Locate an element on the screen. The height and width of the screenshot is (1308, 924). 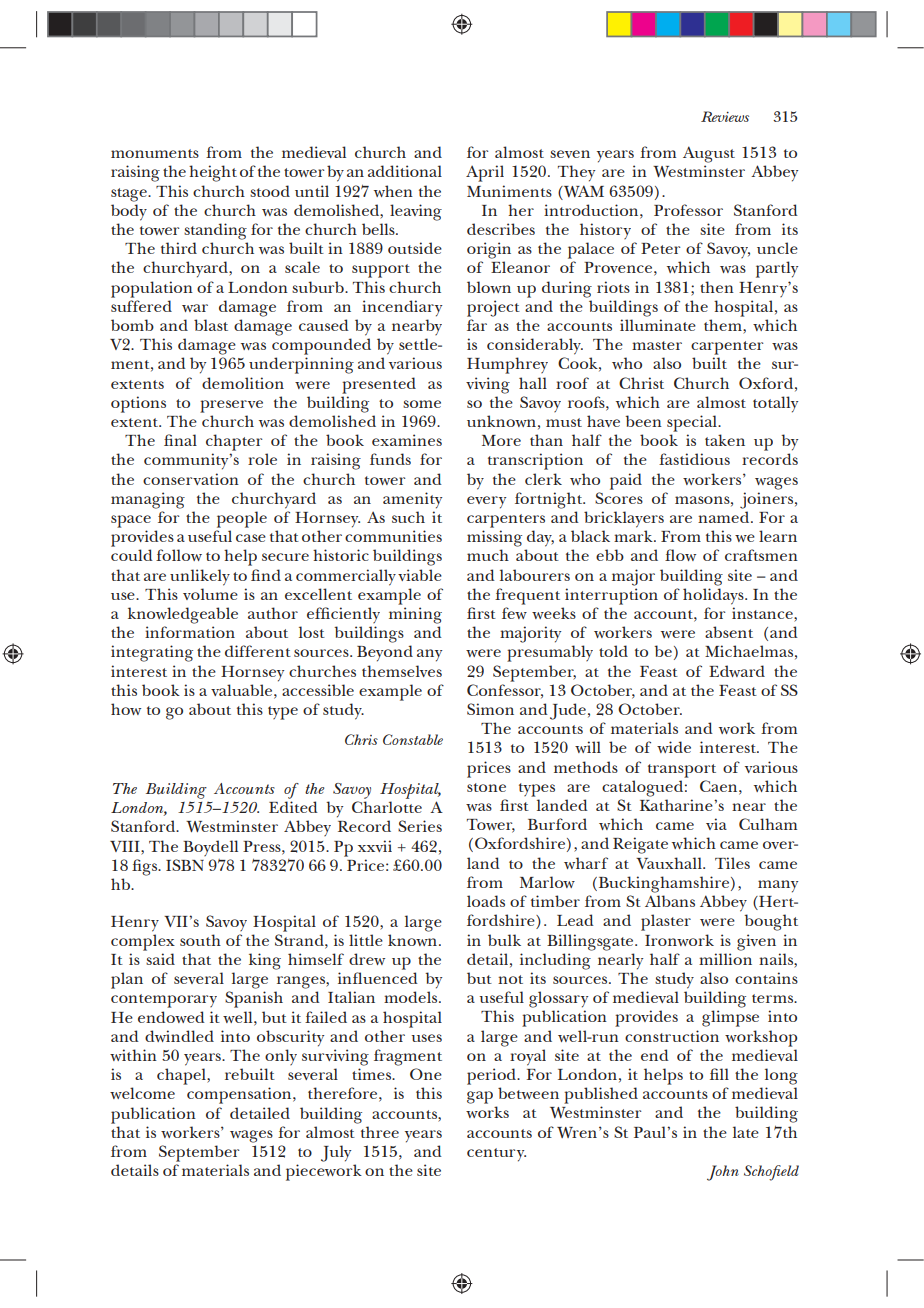
century is located at coordinates (496, 1155).
